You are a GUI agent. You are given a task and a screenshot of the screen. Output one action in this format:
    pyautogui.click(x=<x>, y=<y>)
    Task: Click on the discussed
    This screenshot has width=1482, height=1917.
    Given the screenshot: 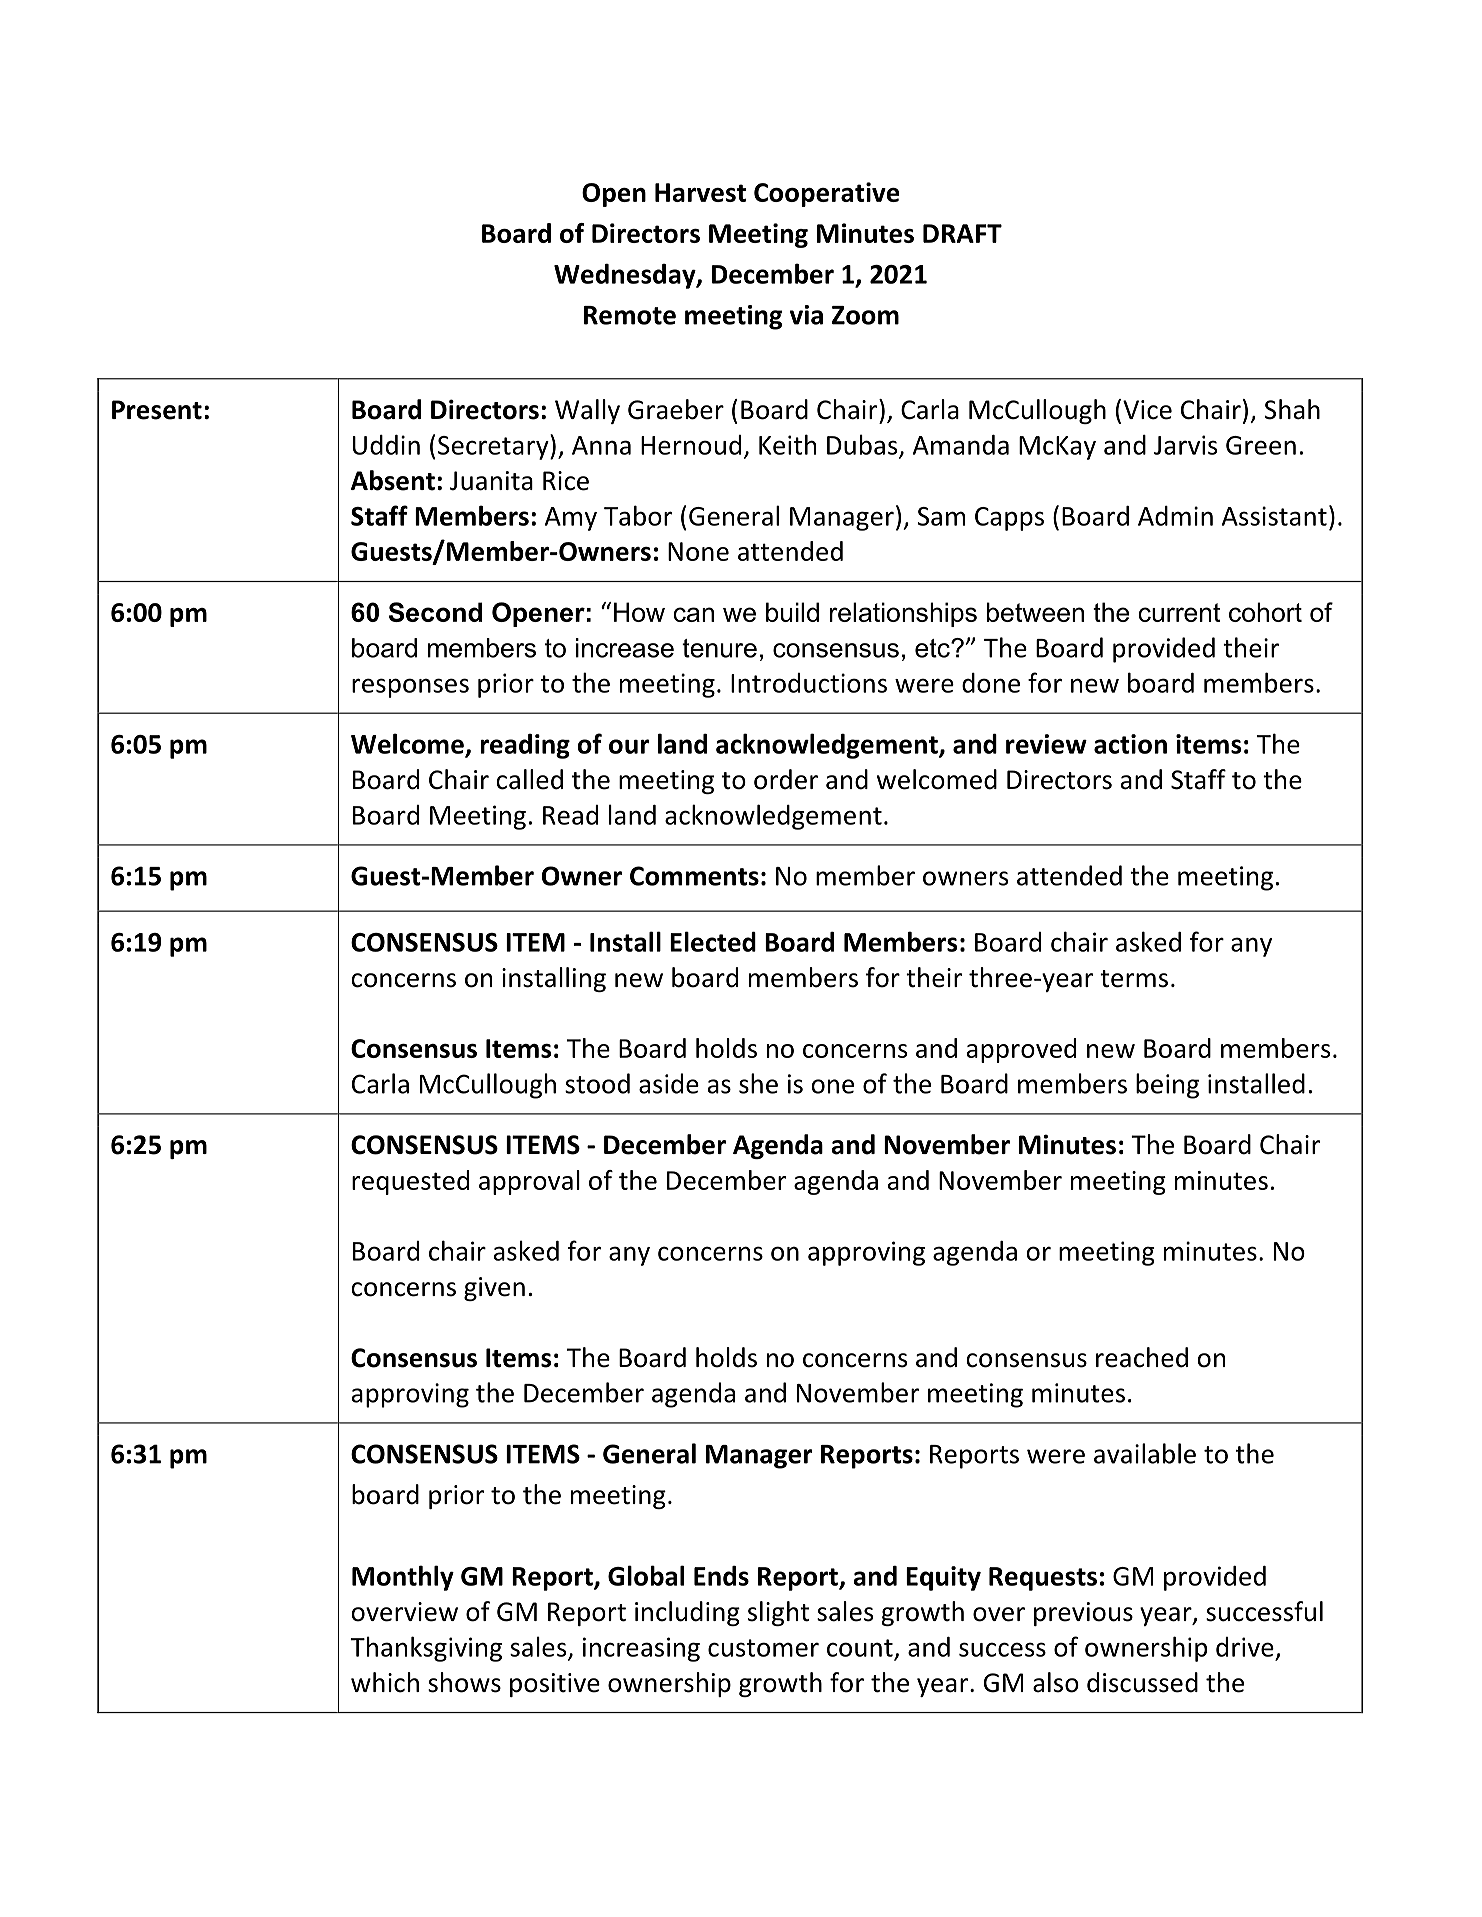 What is the action you would take?
    pyautogui.click(x=1142, y=1682)
